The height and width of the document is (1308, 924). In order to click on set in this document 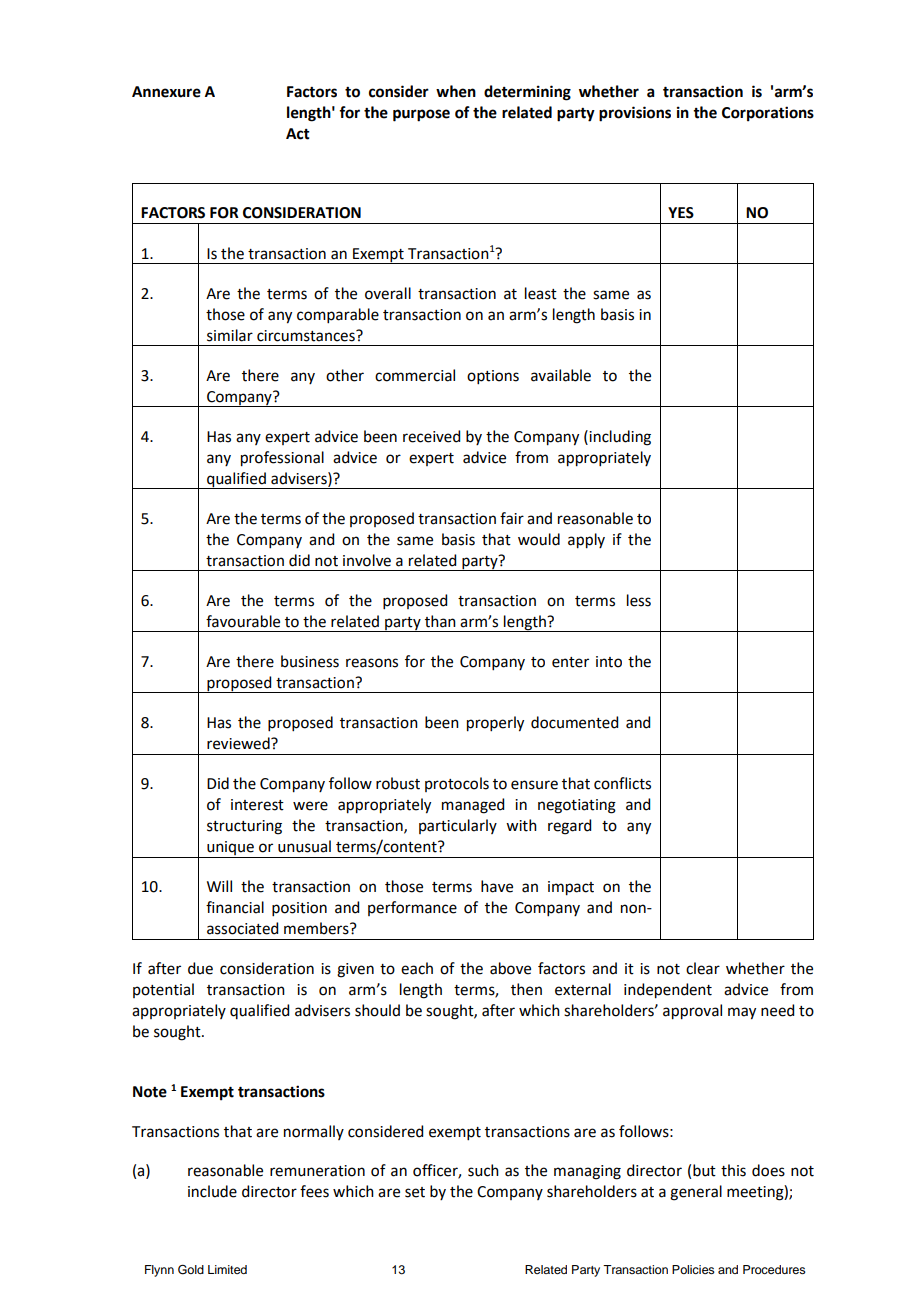, I will do `click(415, 1192)`.
